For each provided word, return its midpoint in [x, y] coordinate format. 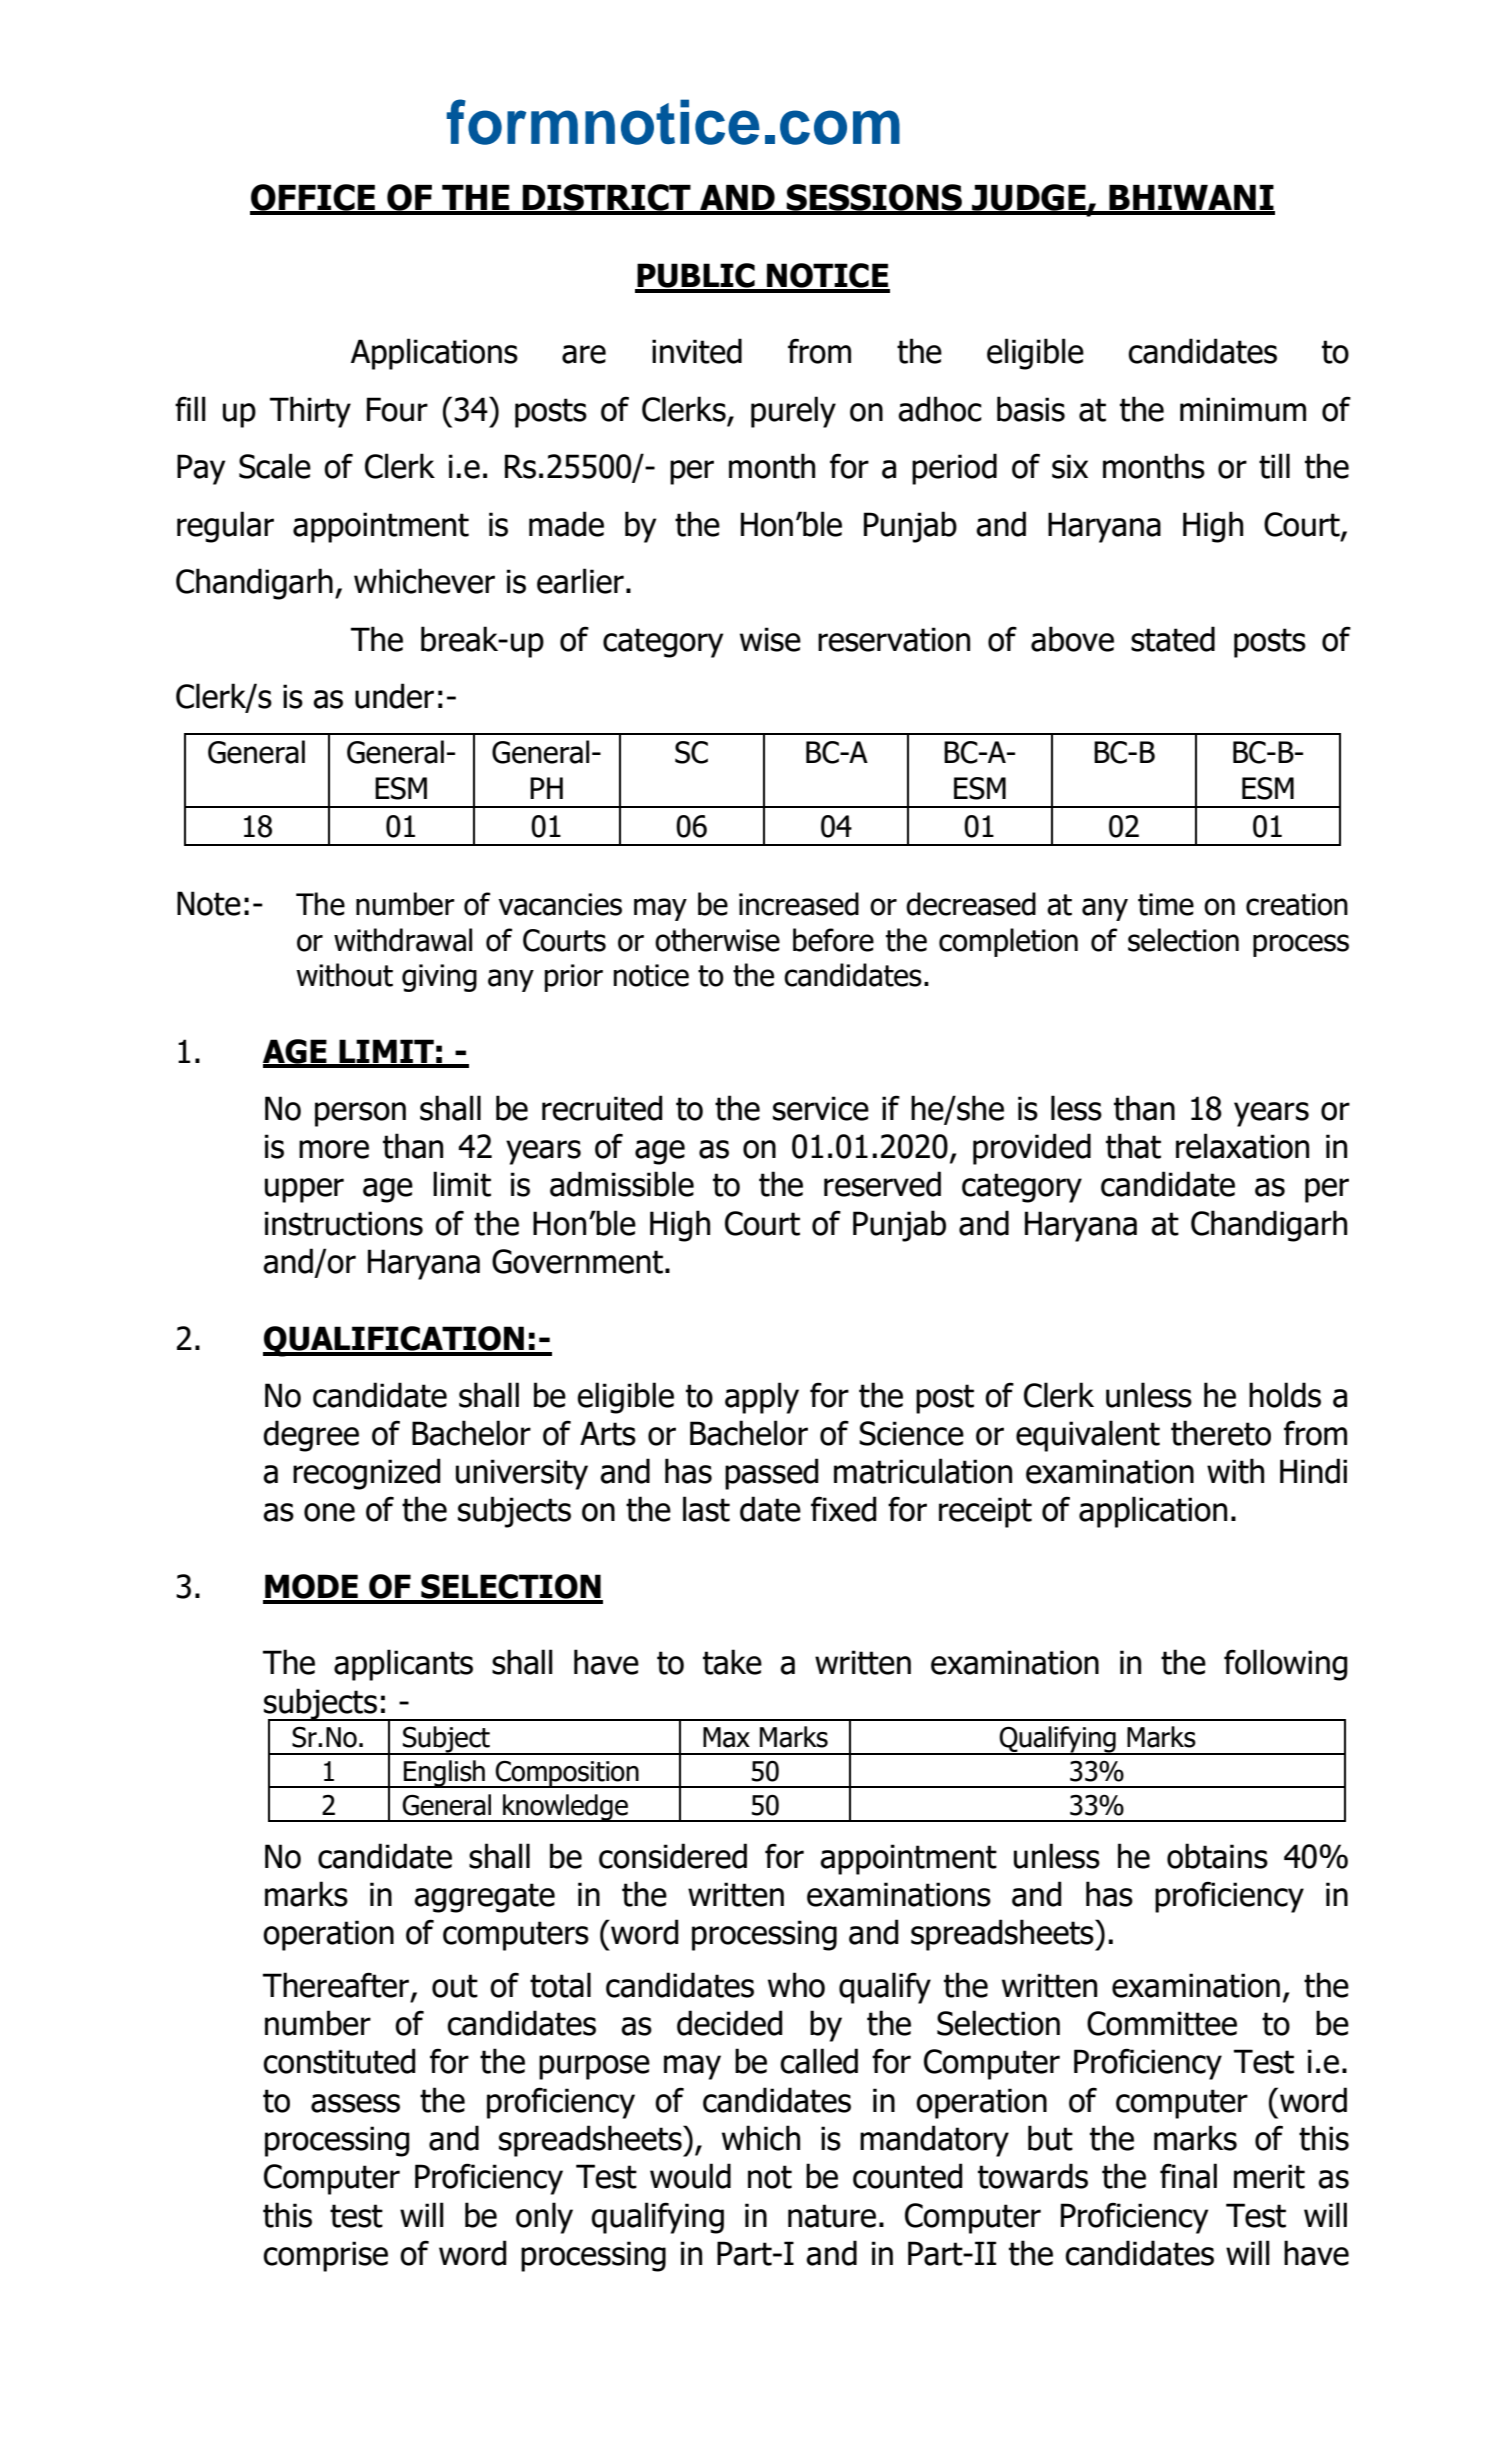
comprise [325, 2256]
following [1286, 1665]
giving [439, 978]
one [329, 1512]
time [1166, 904]
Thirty [310, 412]
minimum [1243, 409]
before [833, 940]
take [732, 1662]
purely [793, 412]
